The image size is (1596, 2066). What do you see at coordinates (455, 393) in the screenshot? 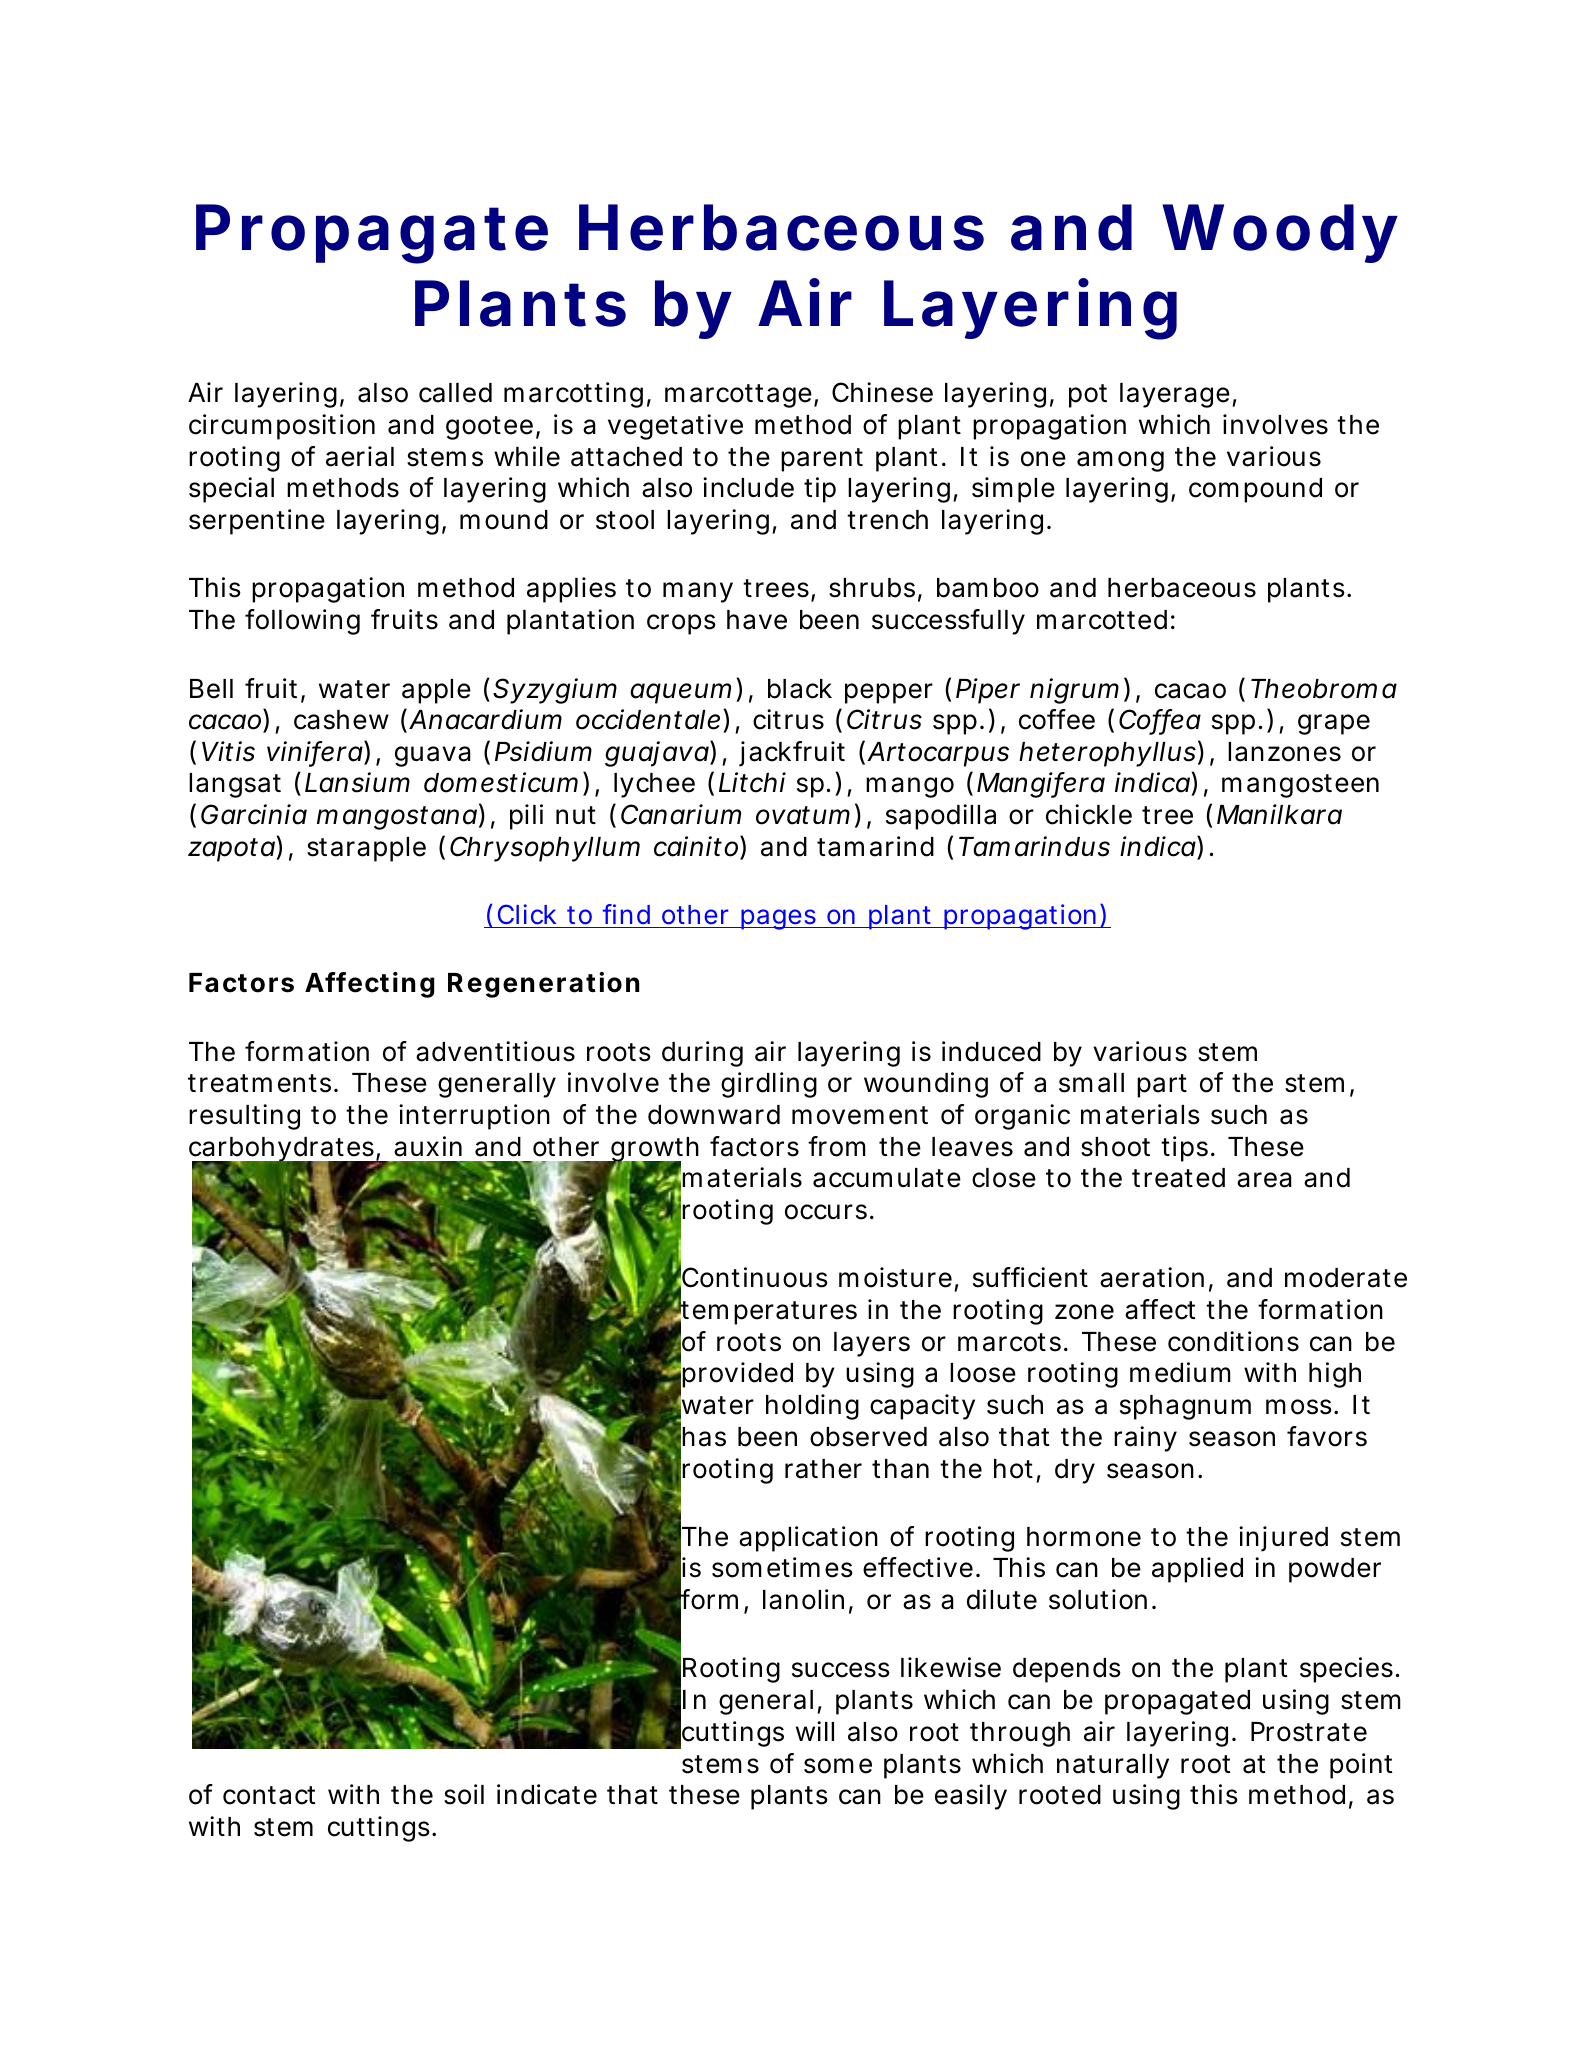
I see `called` at bounding box center [455, 393].
